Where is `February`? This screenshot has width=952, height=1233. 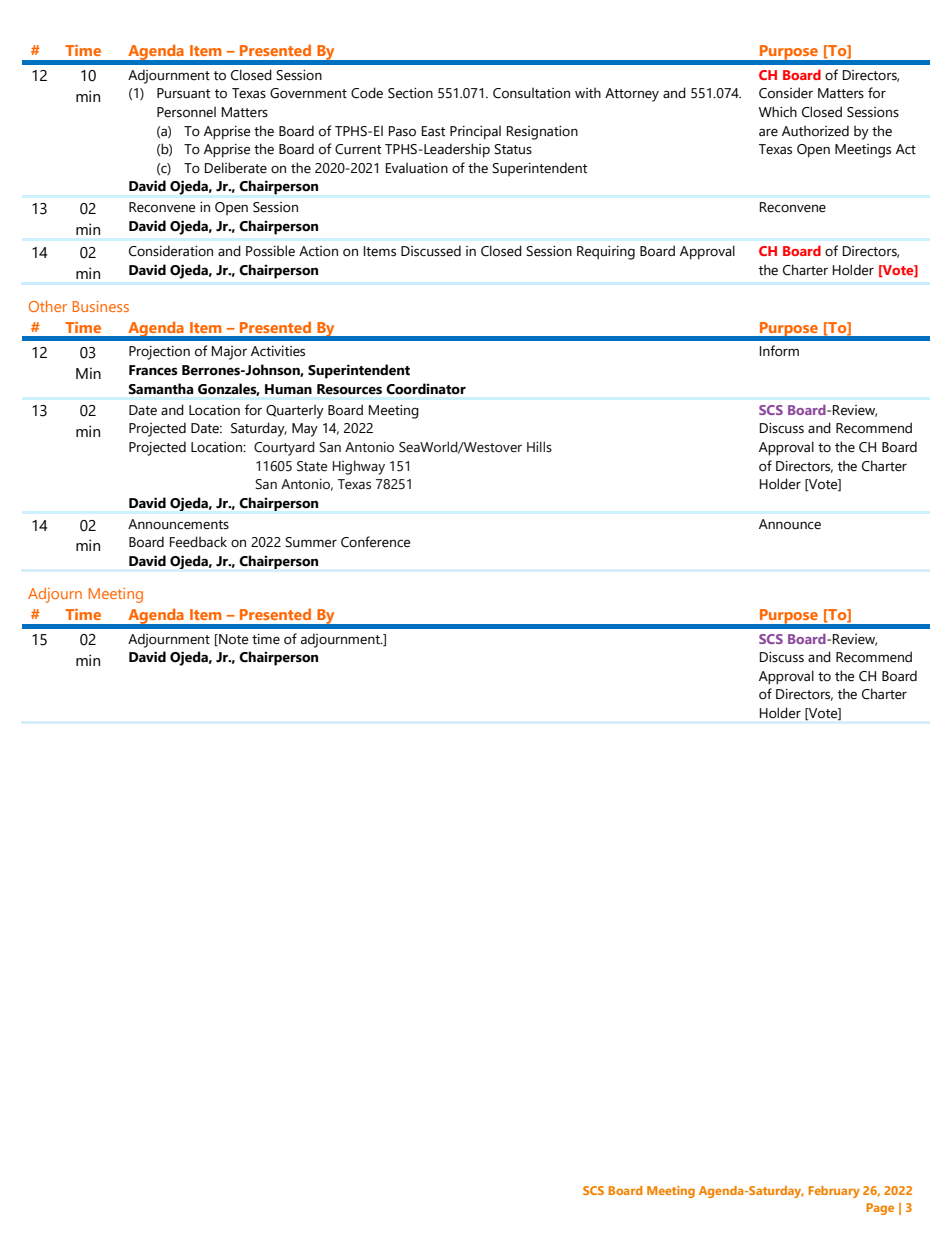
February is located at coordinates (834, 1192).
